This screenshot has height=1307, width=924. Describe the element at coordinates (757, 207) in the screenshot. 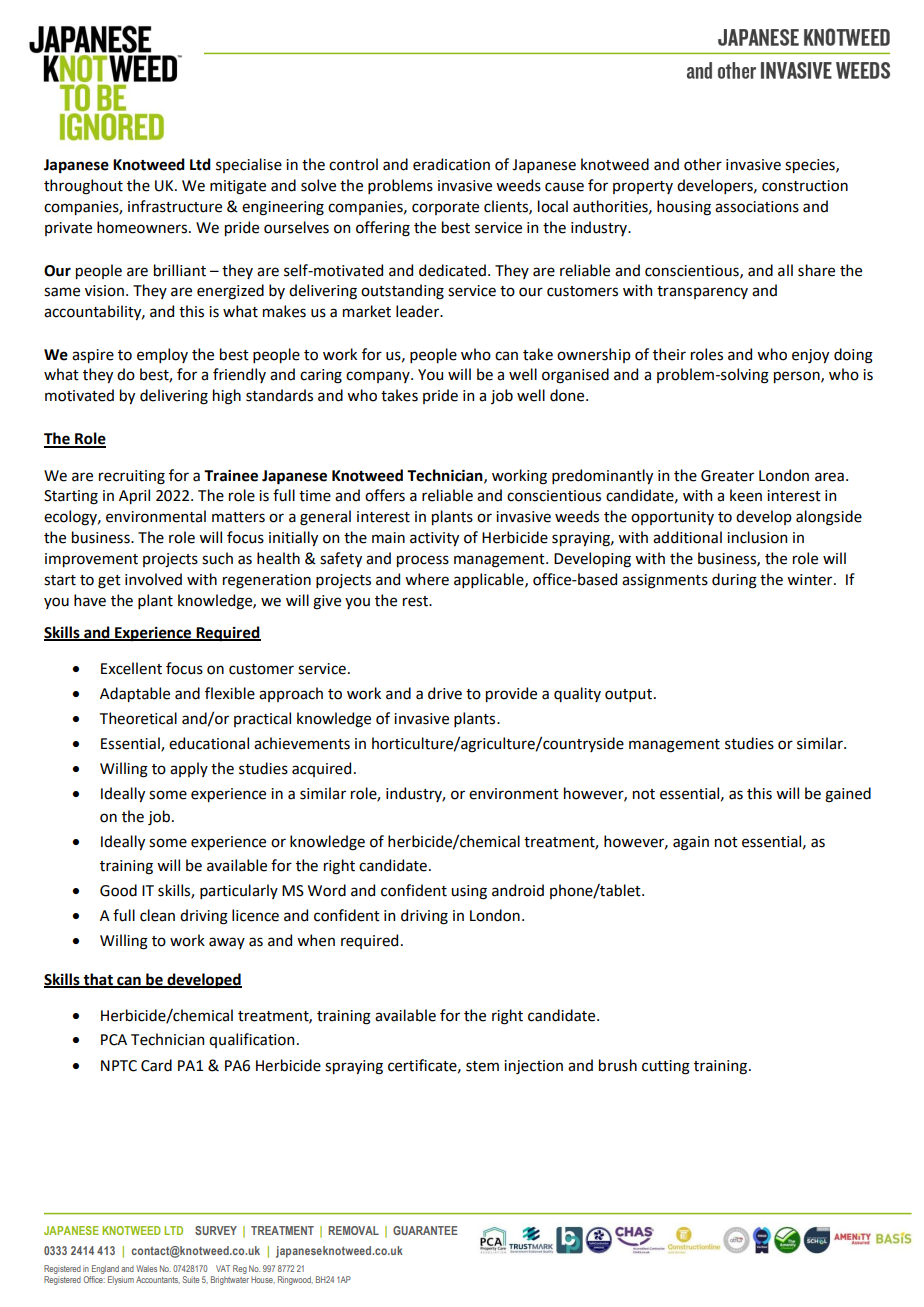

I see `associations` at that location.
